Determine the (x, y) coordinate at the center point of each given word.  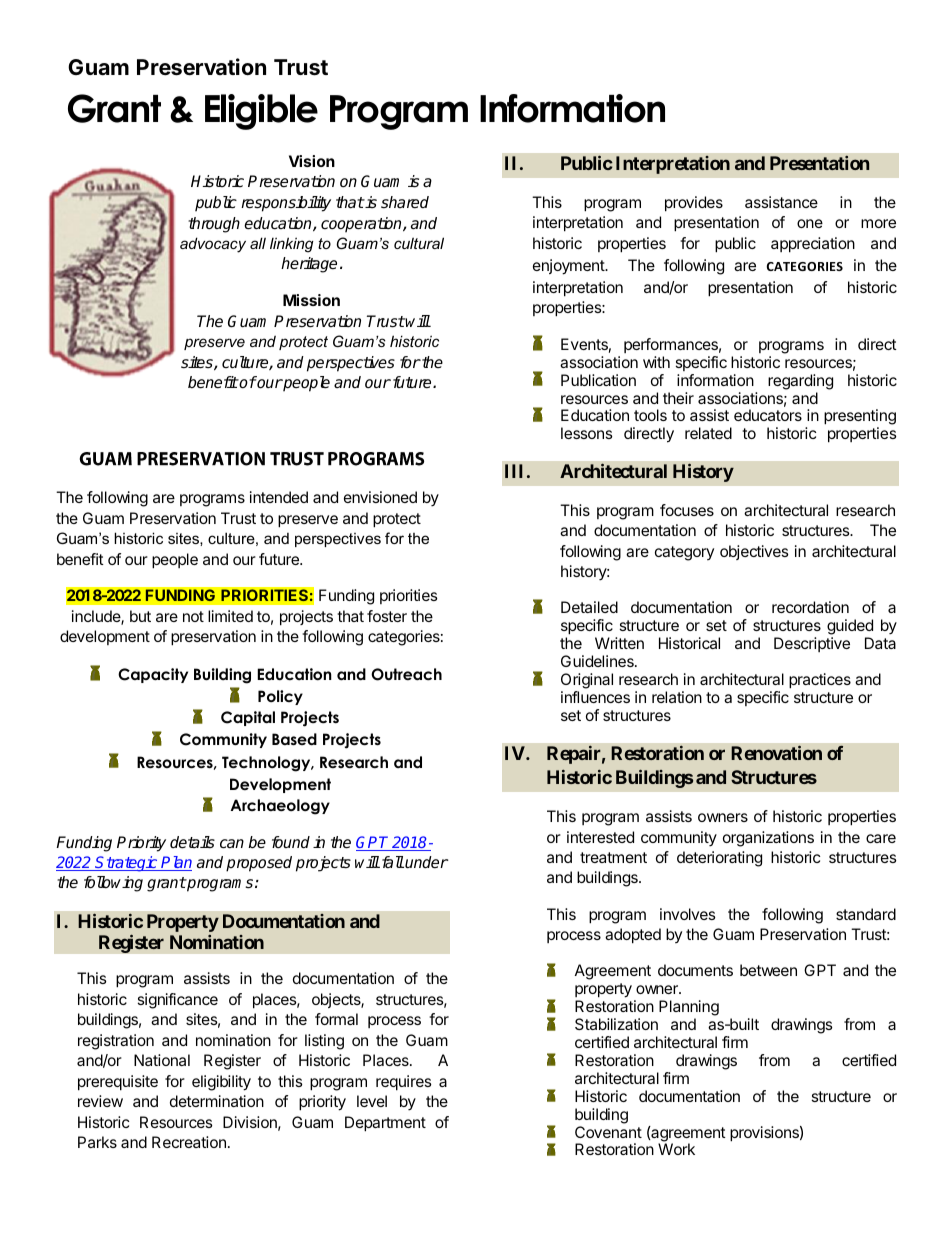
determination (217, 1101)
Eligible (261, 112)
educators (768, 415)
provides (694, 204)
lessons (587, 433)
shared (405, 202)
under (427, 862)
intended (279, 497)
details (192, 842)
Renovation (776, 752)
